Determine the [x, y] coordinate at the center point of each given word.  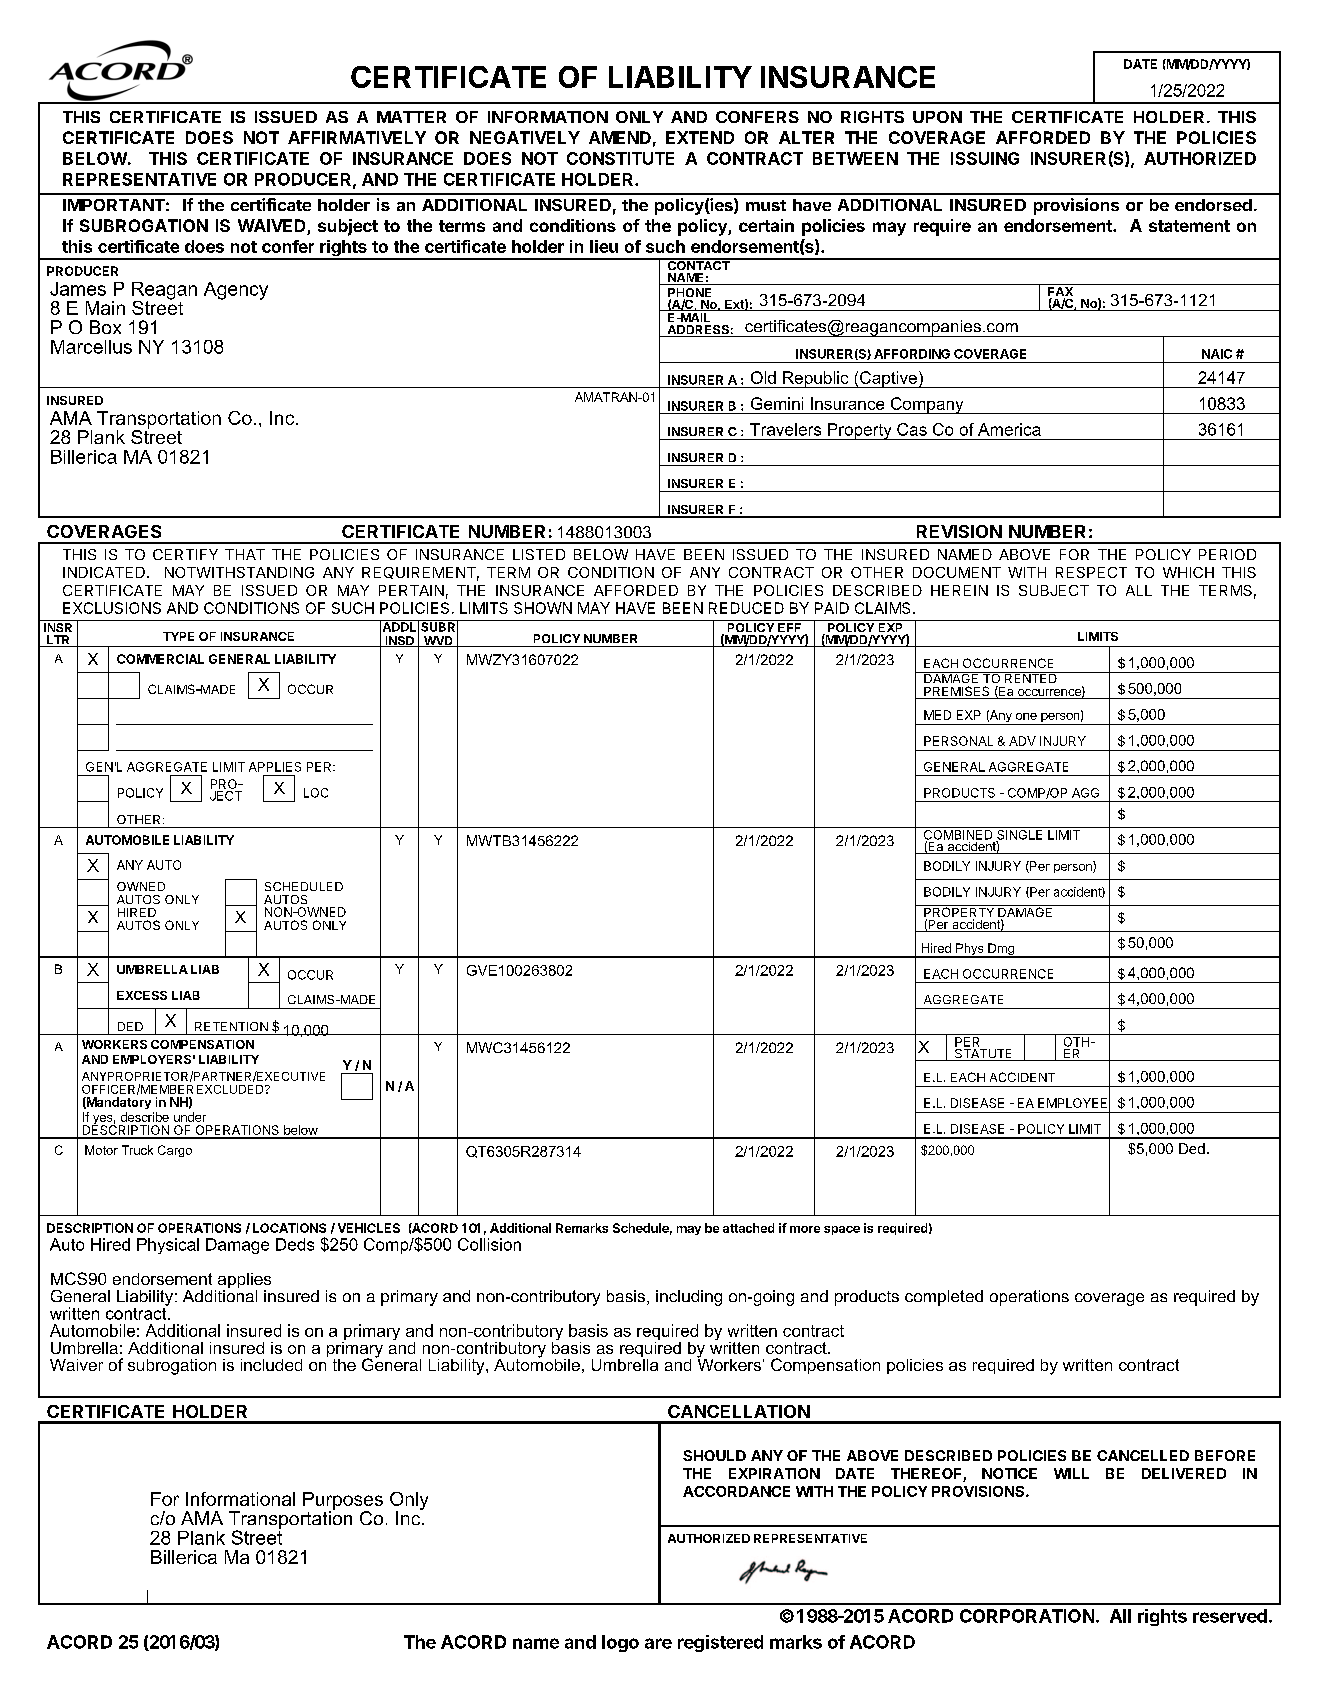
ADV [1022, 741]
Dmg [1001, 950]
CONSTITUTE [620, 158]
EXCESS [142, 995]
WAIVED [271, 225]
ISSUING [985, 158]
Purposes [343, 1502]
